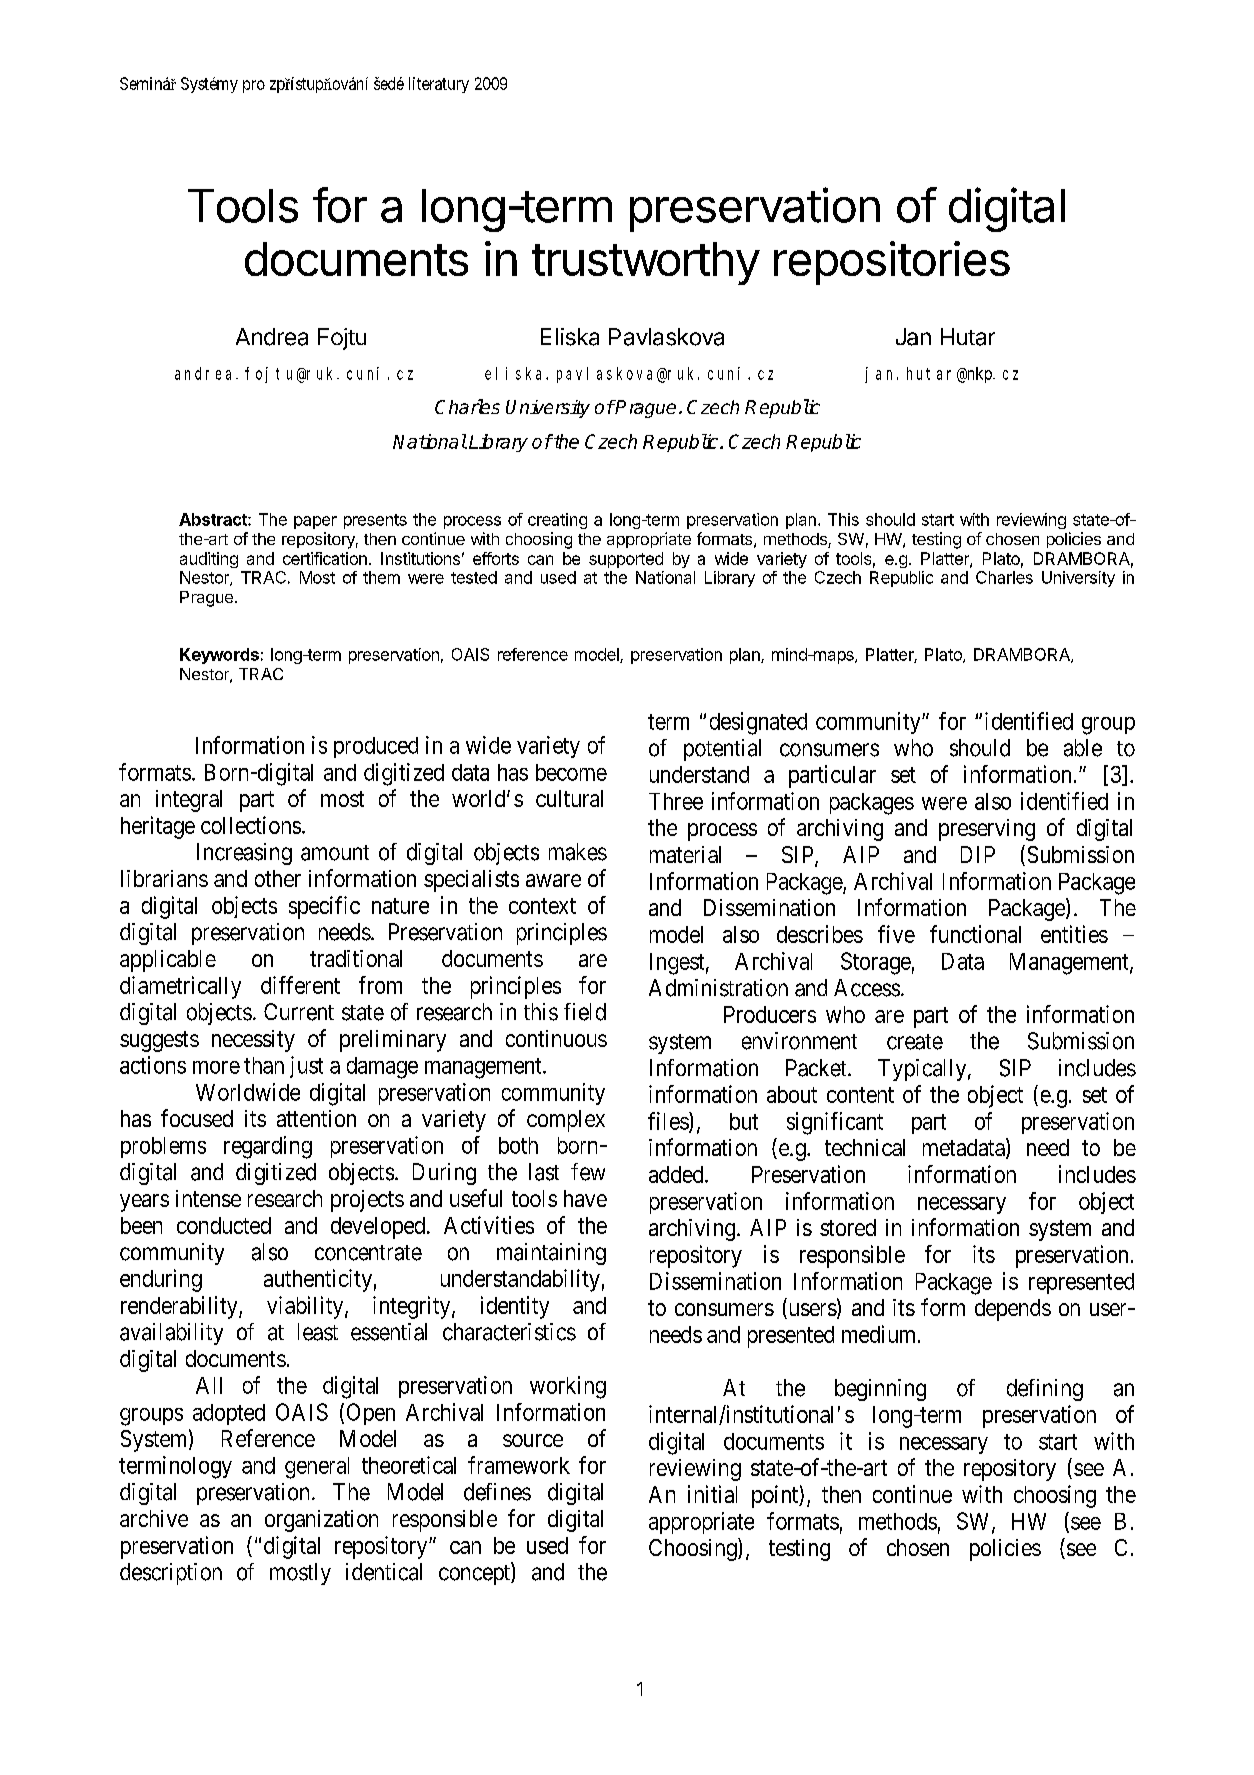 The height and width of the screenshot is (1775, 1254). I want to click on become, so click(571, 772).
